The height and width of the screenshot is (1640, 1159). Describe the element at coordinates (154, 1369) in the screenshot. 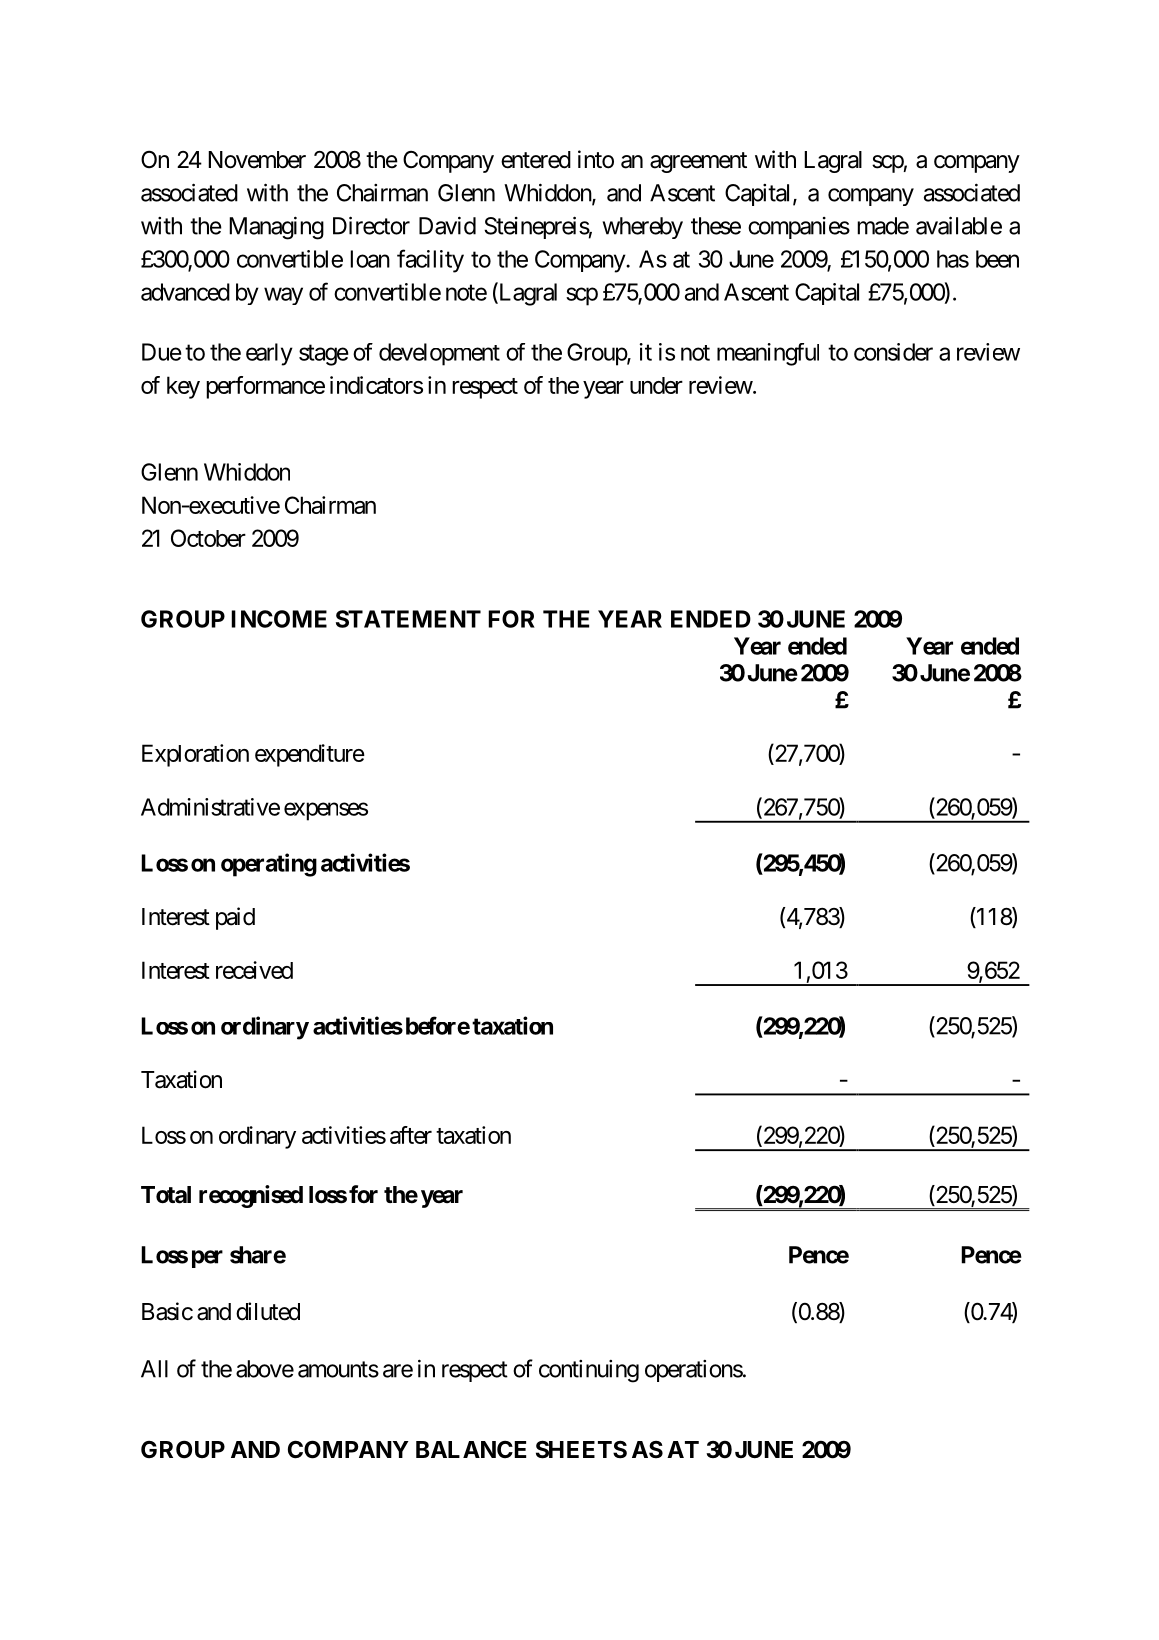

I see `All` at that location.
